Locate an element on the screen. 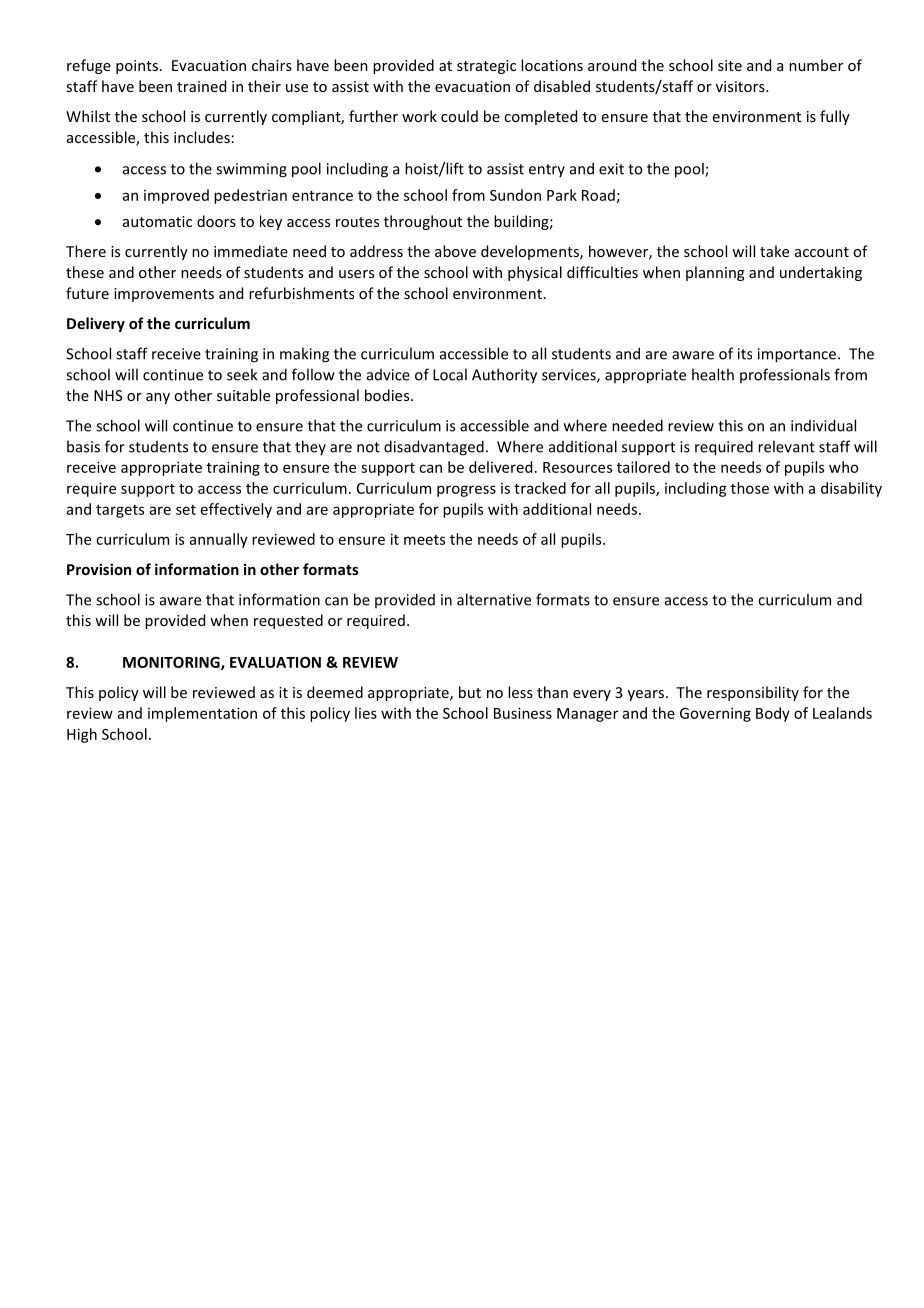  trained is located at coordinates (201, 86).
